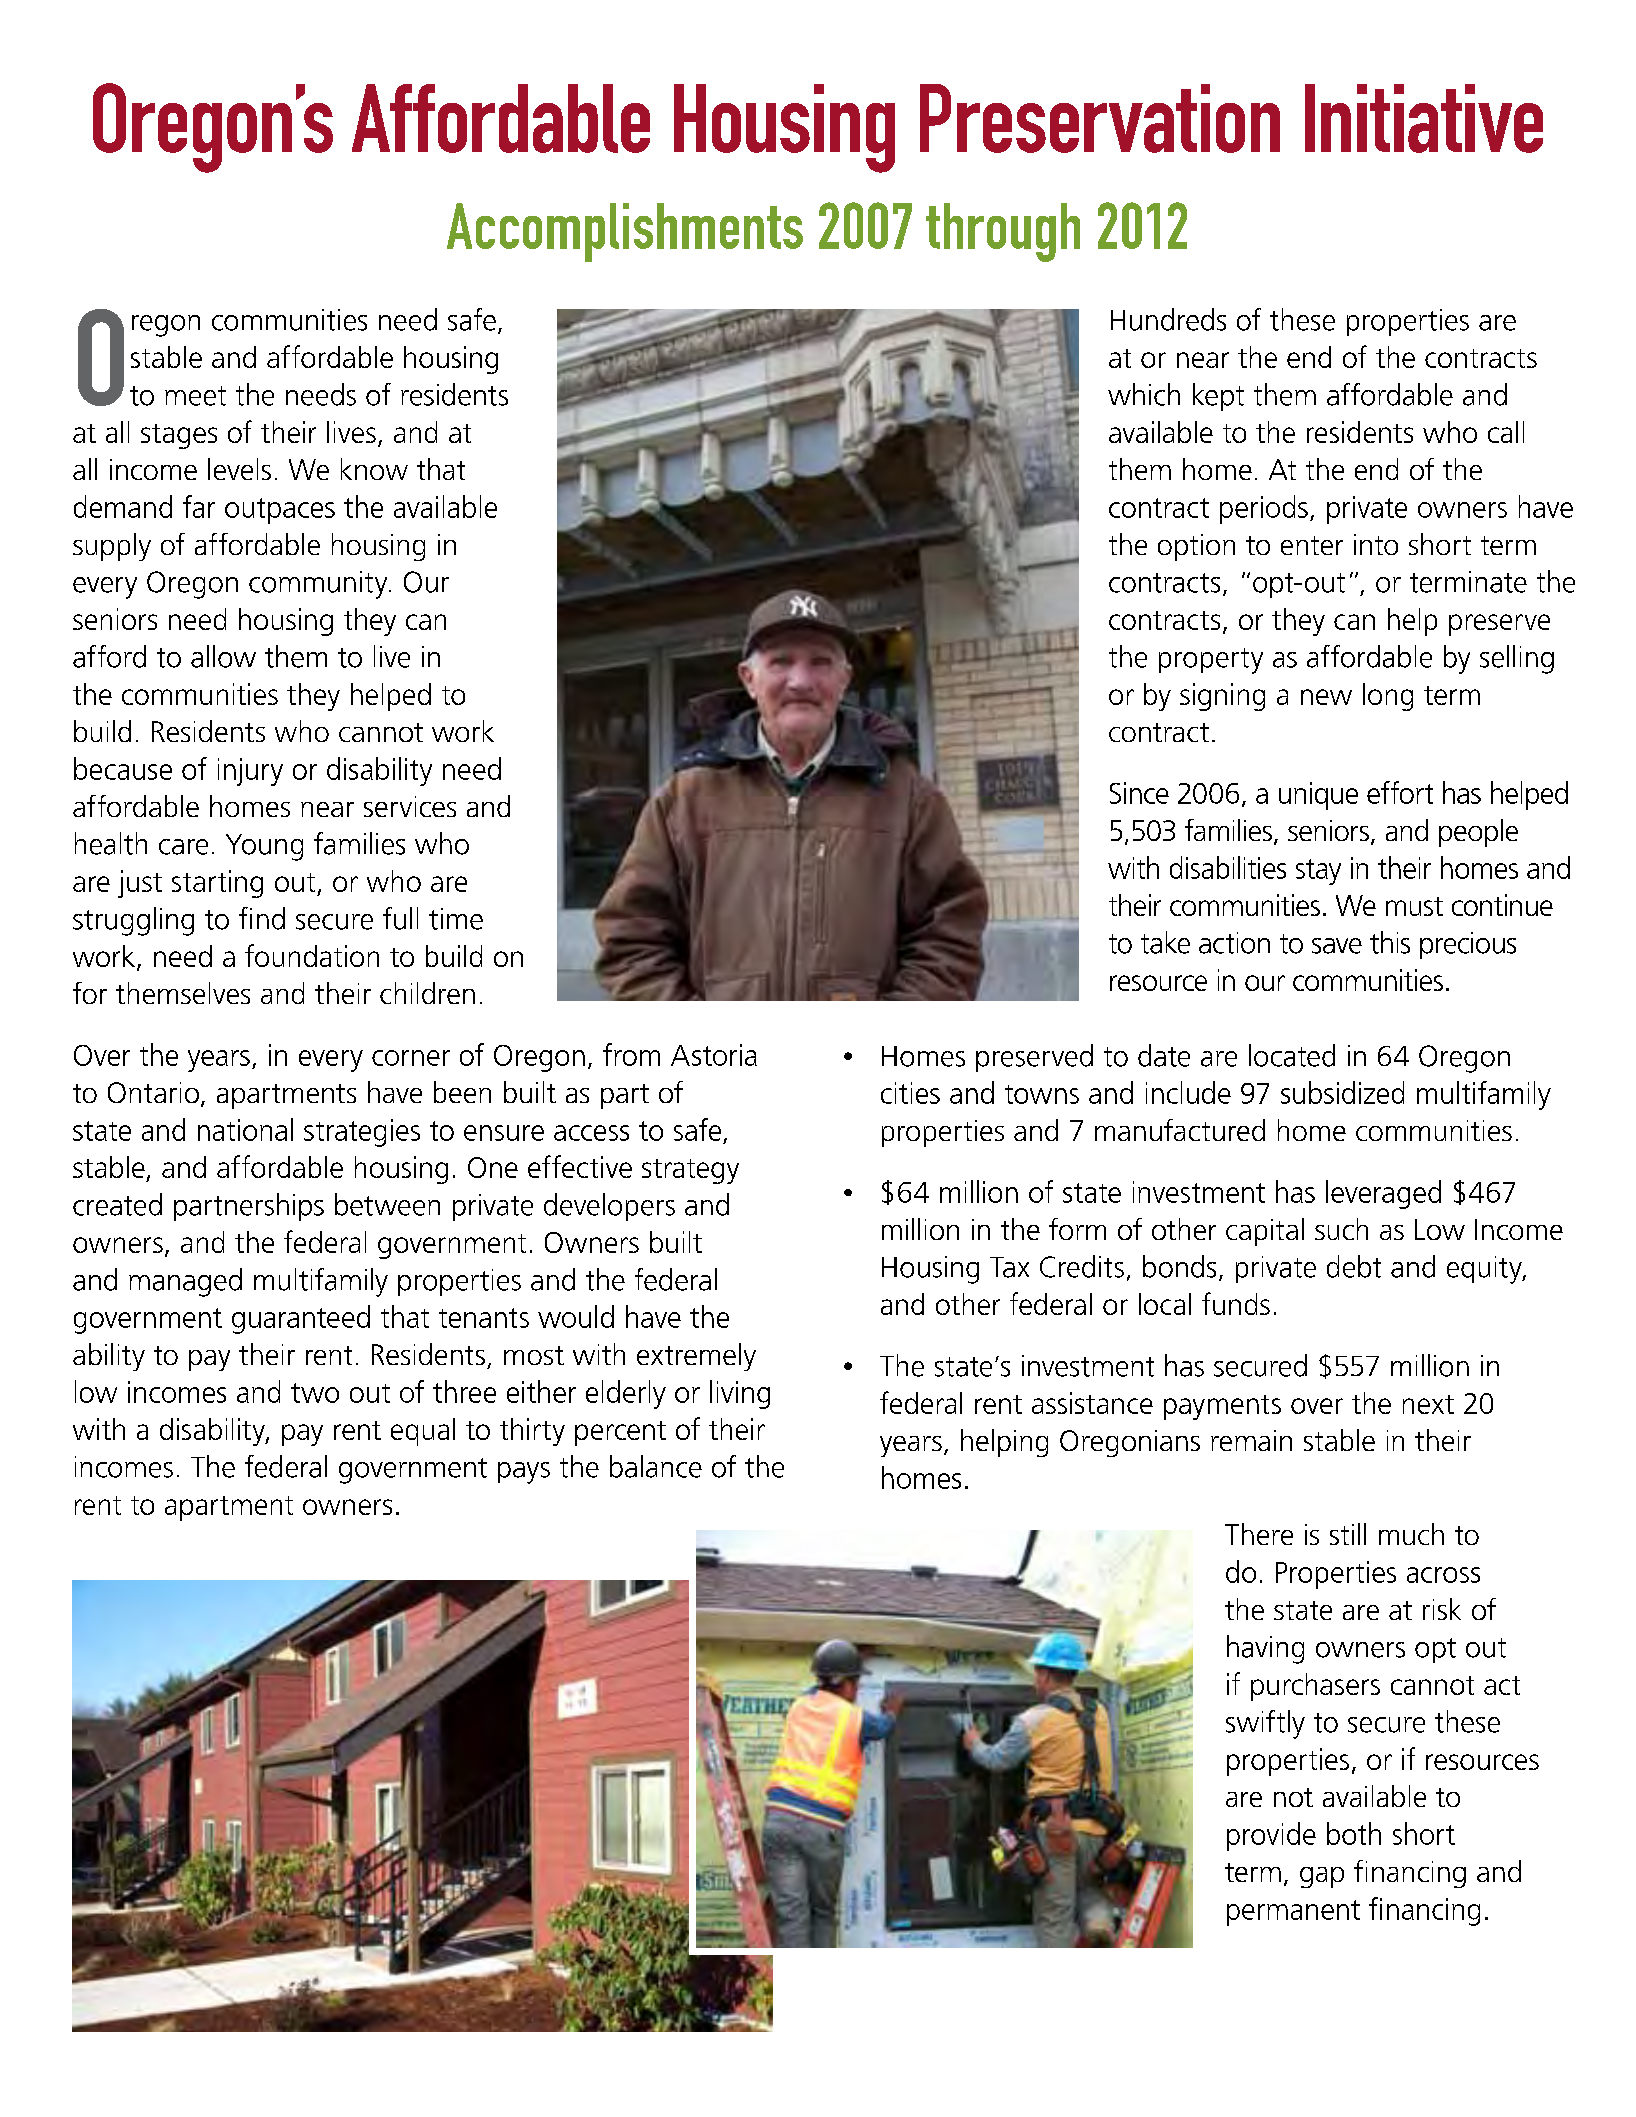  I want to click on Astoria, so click(714, 1055).
